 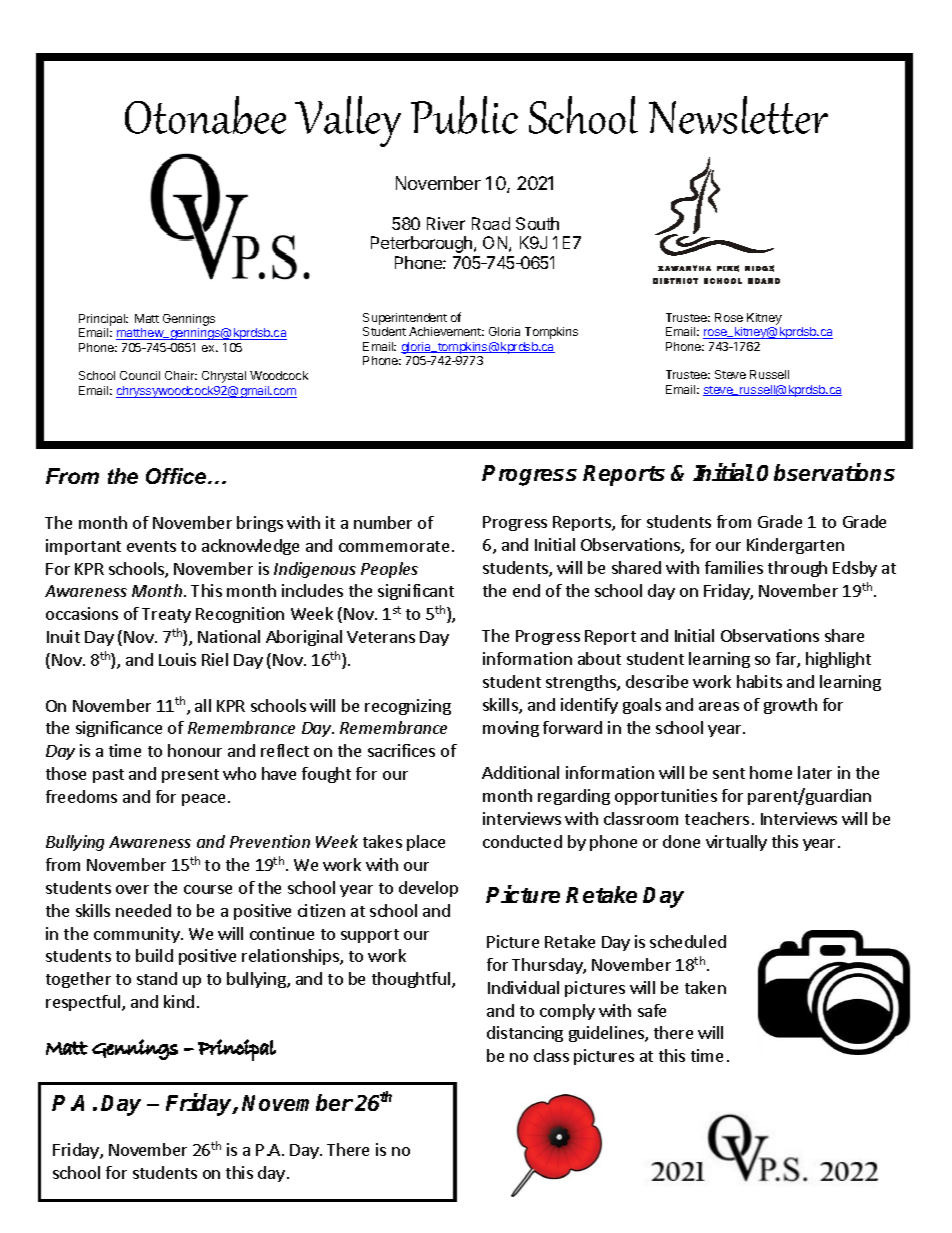 I want to click on Superintendent, so click(x=405, y=320).
